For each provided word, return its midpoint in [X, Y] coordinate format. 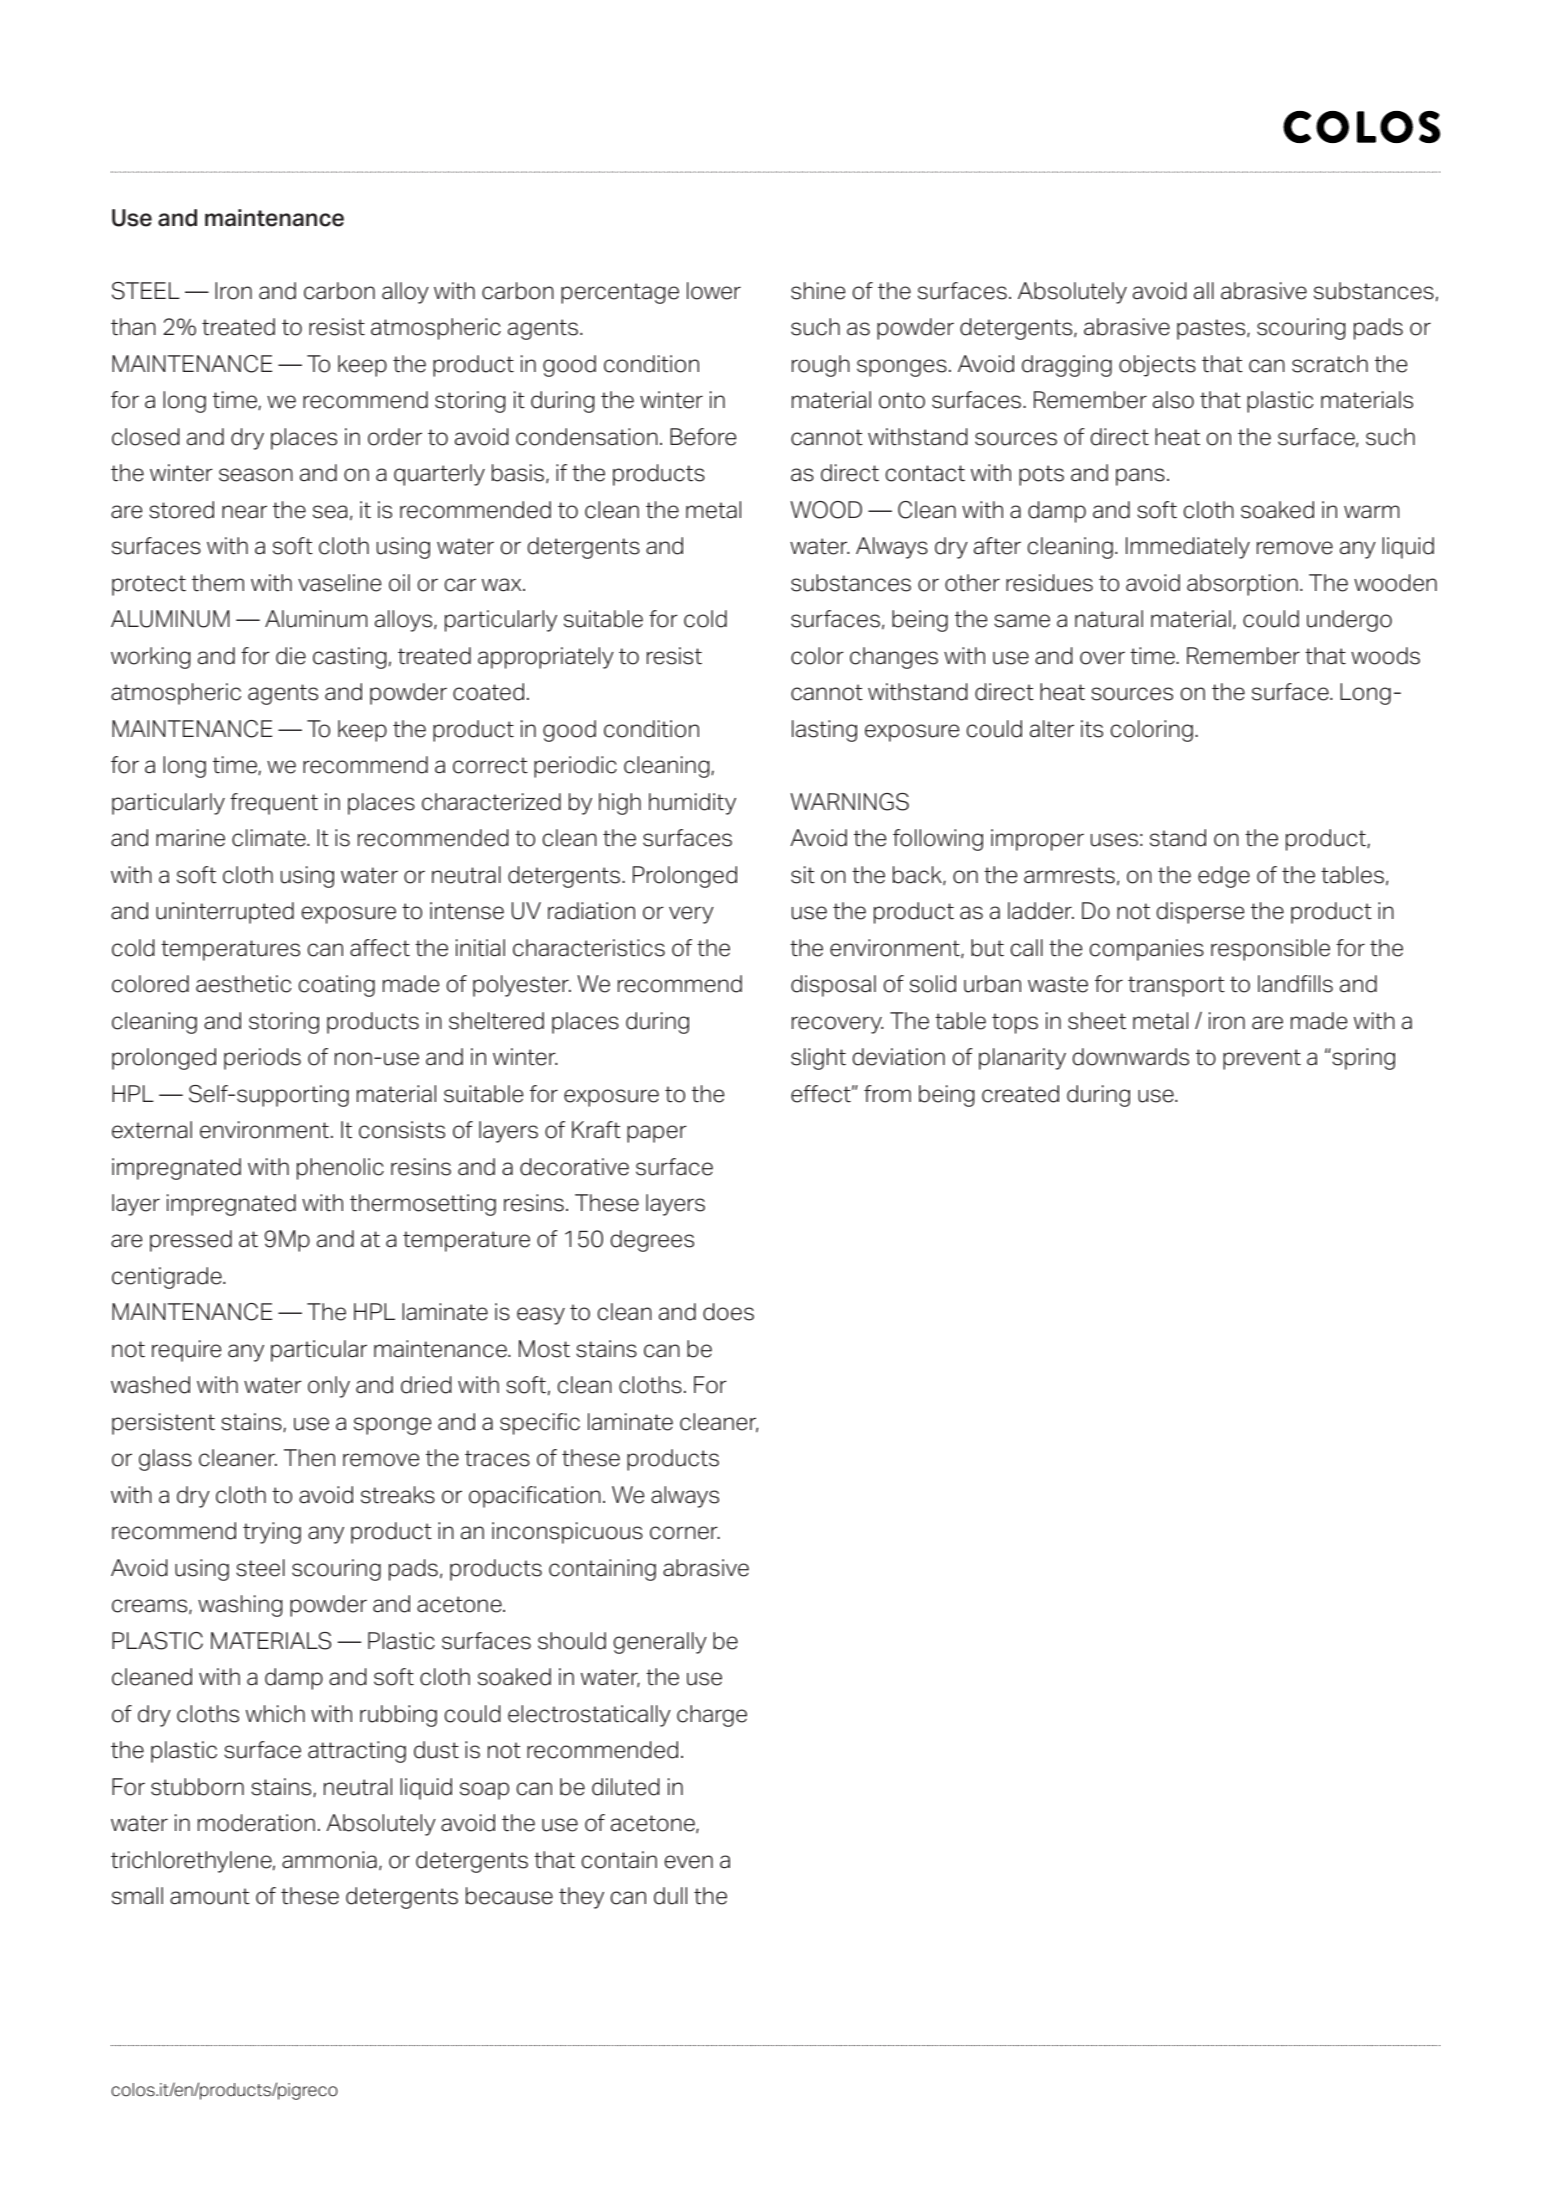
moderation [256, 1823]
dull [670, 1896]
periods [262, 1059]
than [133, 327]
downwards [1131, 1057]
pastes [1212, 329]
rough [821, 366]
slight [818, 1059]
